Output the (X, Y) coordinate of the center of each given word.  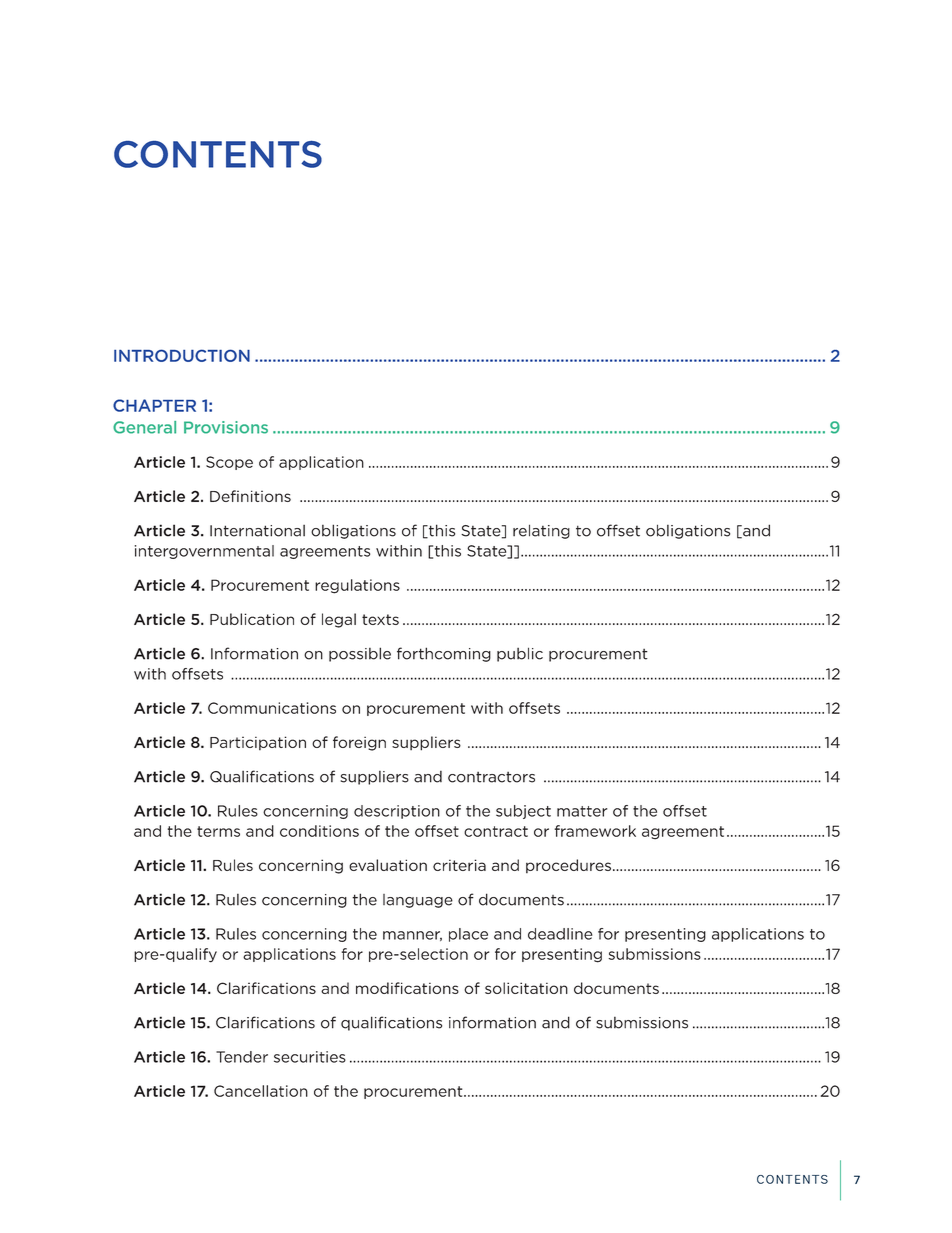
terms (218, 831)
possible (360, 654)
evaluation (388, 865)
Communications (272, 708)
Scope (229, 463)
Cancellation (261, 1091)
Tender (242, 1057)
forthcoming (444, 654)
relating (541, 531)
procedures (568, 866)
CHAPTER (154, 405)
